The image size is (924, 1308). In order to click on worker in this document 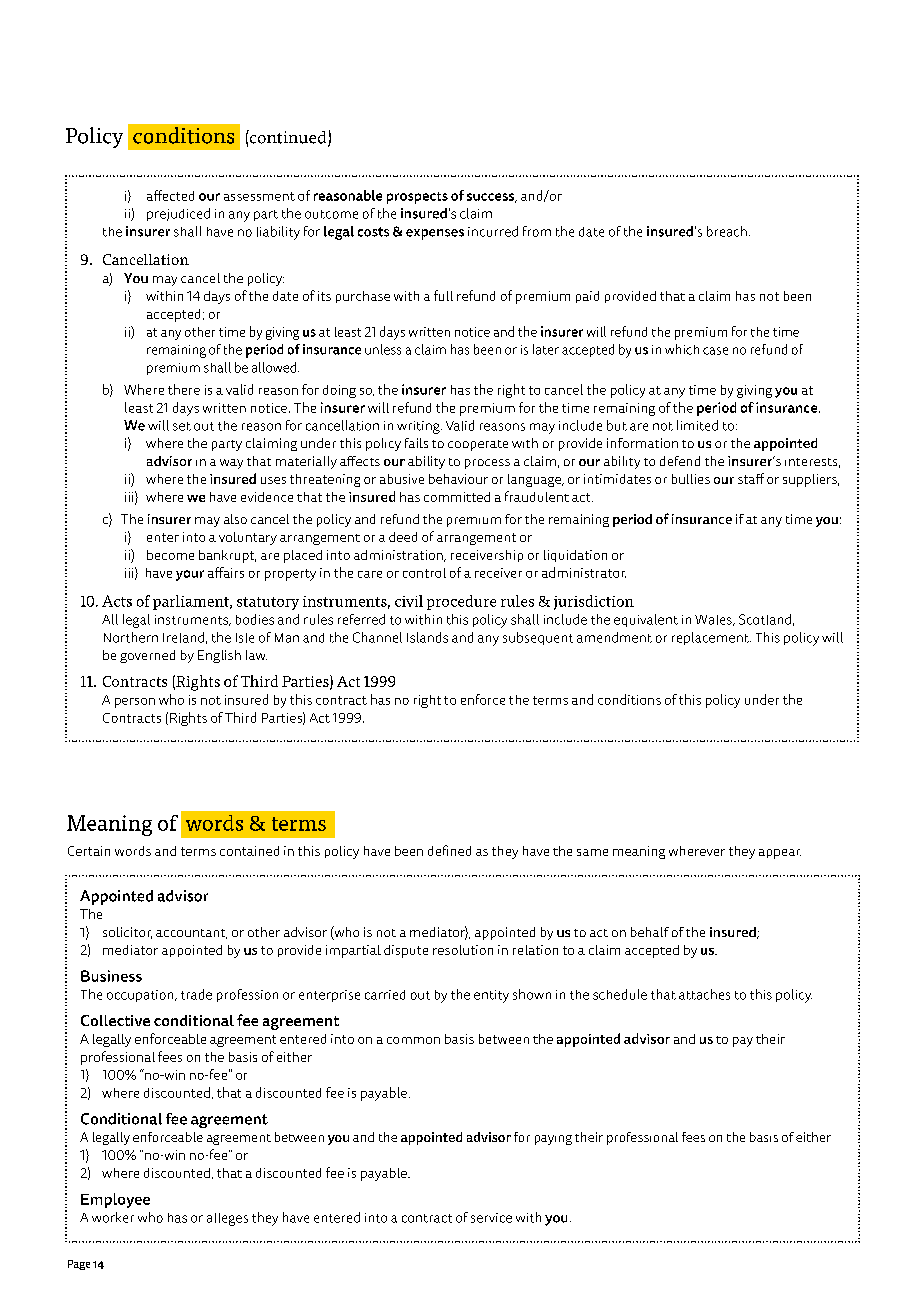, I will do `click(113, 1217)`.
